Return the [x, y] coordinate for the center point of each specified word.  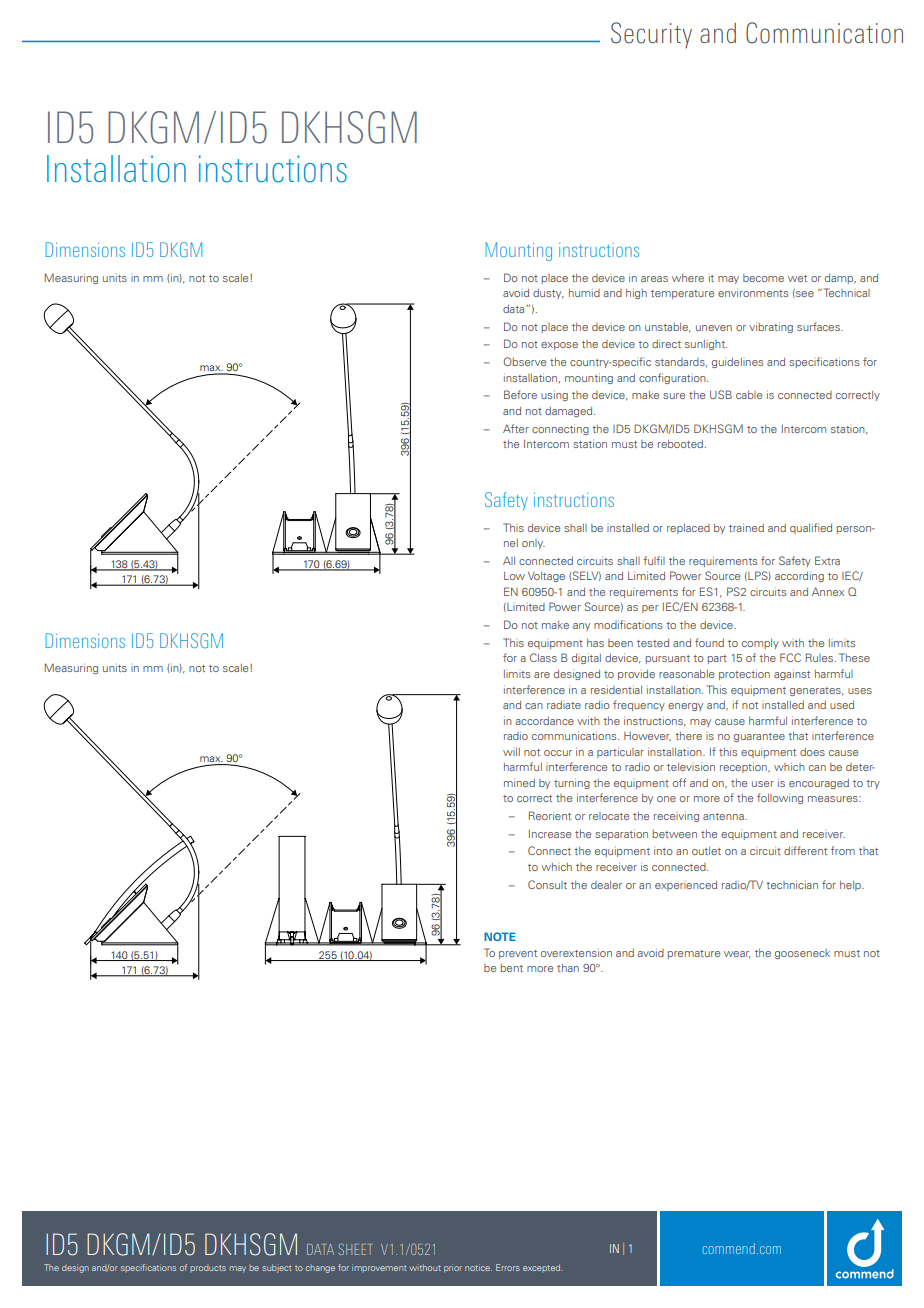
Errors [508, 1267]
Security [651, 35]
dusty [548, 294]
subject [276, 1268]
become [763, 278]
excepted [543, 1268]
